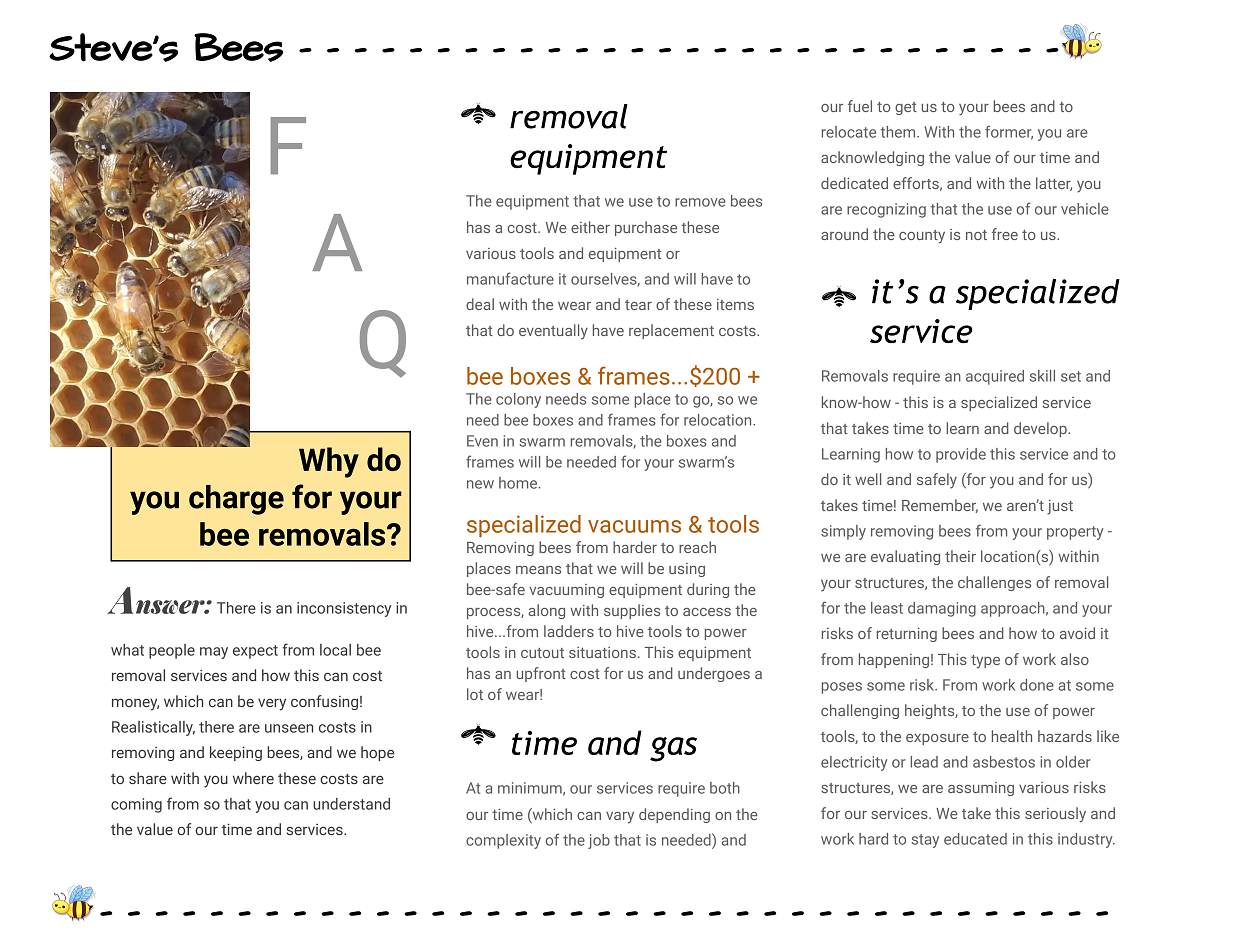 The width and height of the page is (1233, 952). I want to click on former, so click(1009, 132).
